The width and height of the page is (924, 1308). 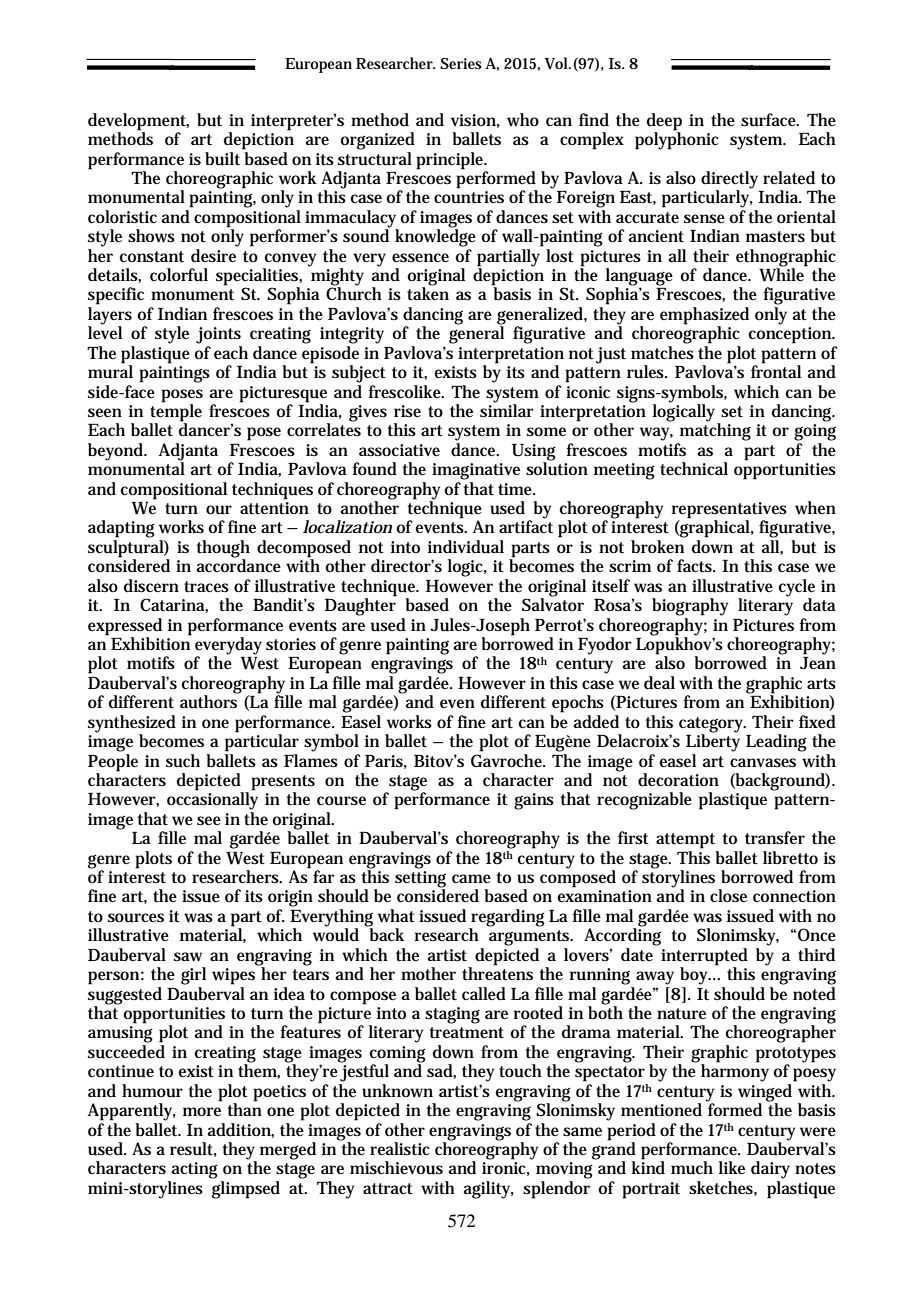 I want to click on girl, so click(x=193, y=976).
